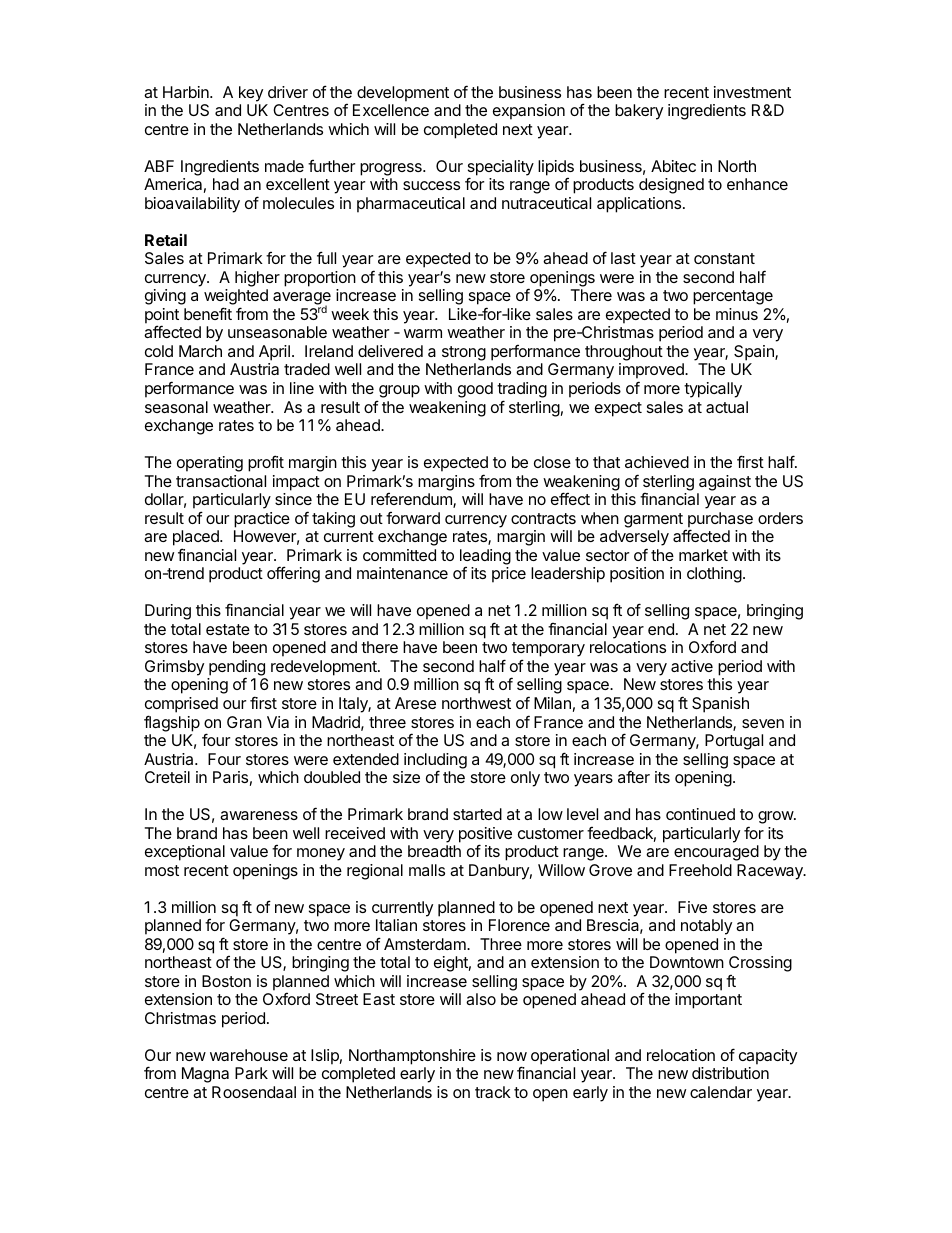  What do you see at coordinates (244, 722) in the image?
I see `Gran` at bounding box center [244, 722].
